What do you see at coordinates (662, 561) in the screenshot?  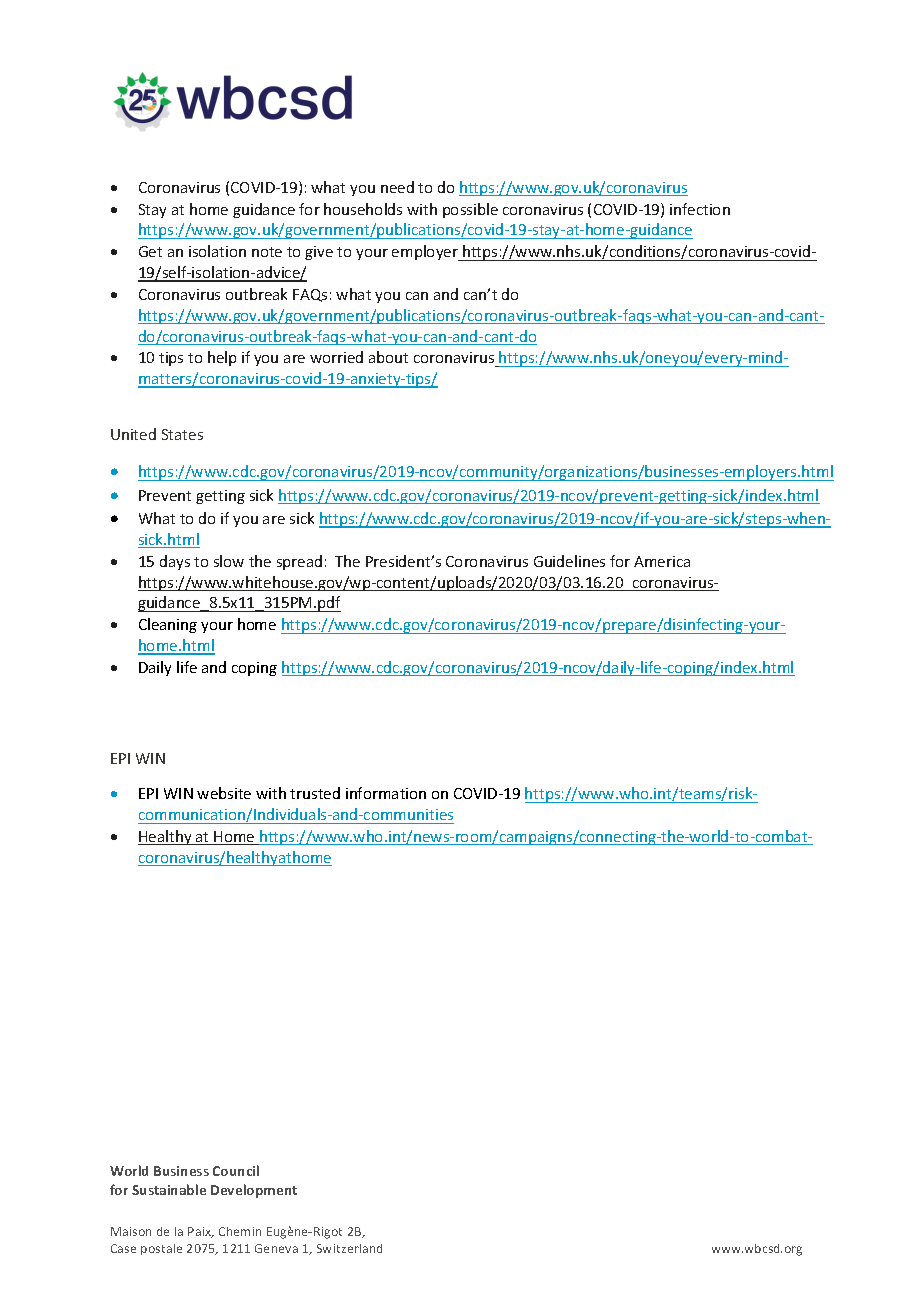 I see `America` at bounding box center [662, 561].
